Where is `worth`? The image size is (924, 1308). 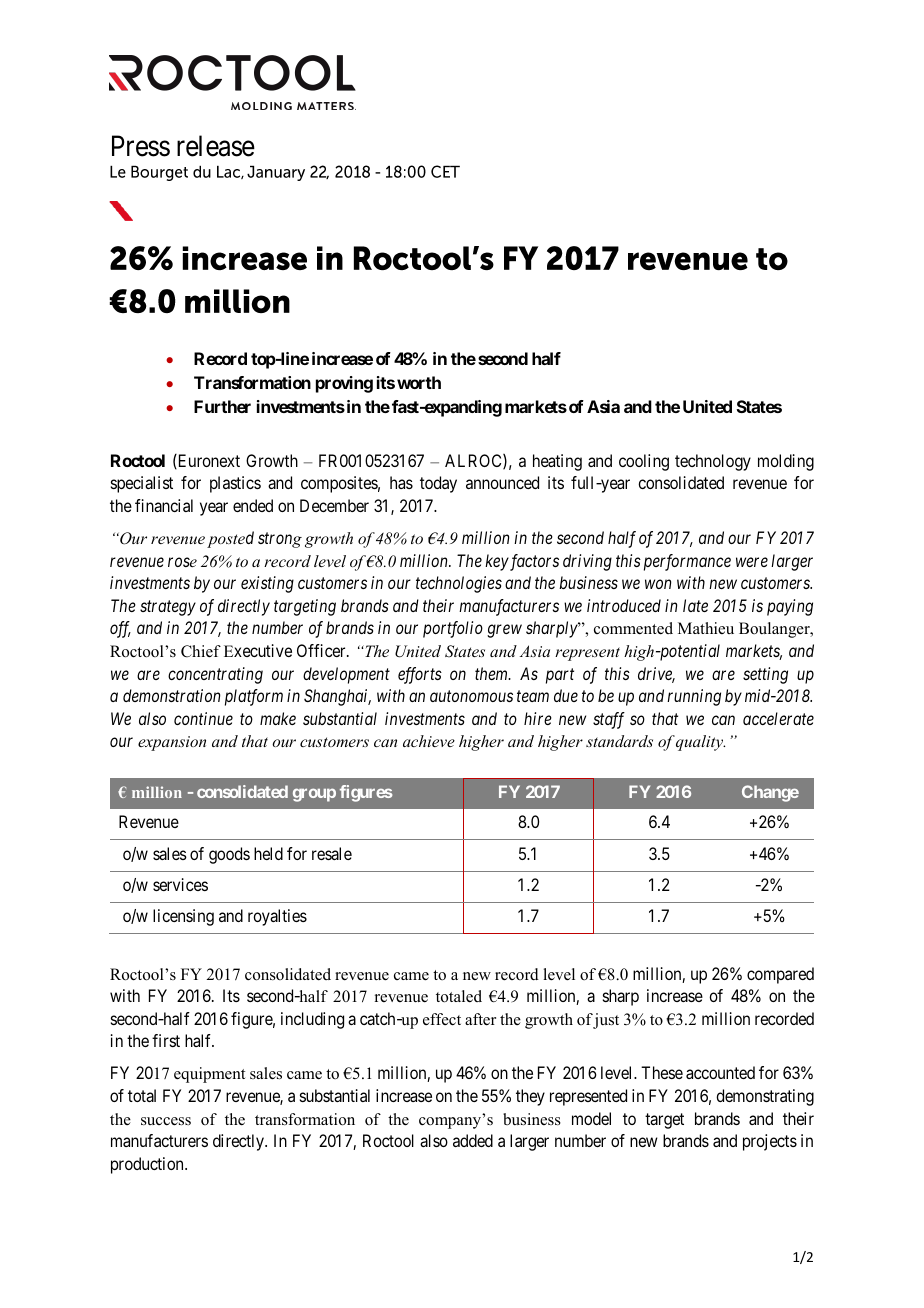
worth is located at coordinates (419, 382).
